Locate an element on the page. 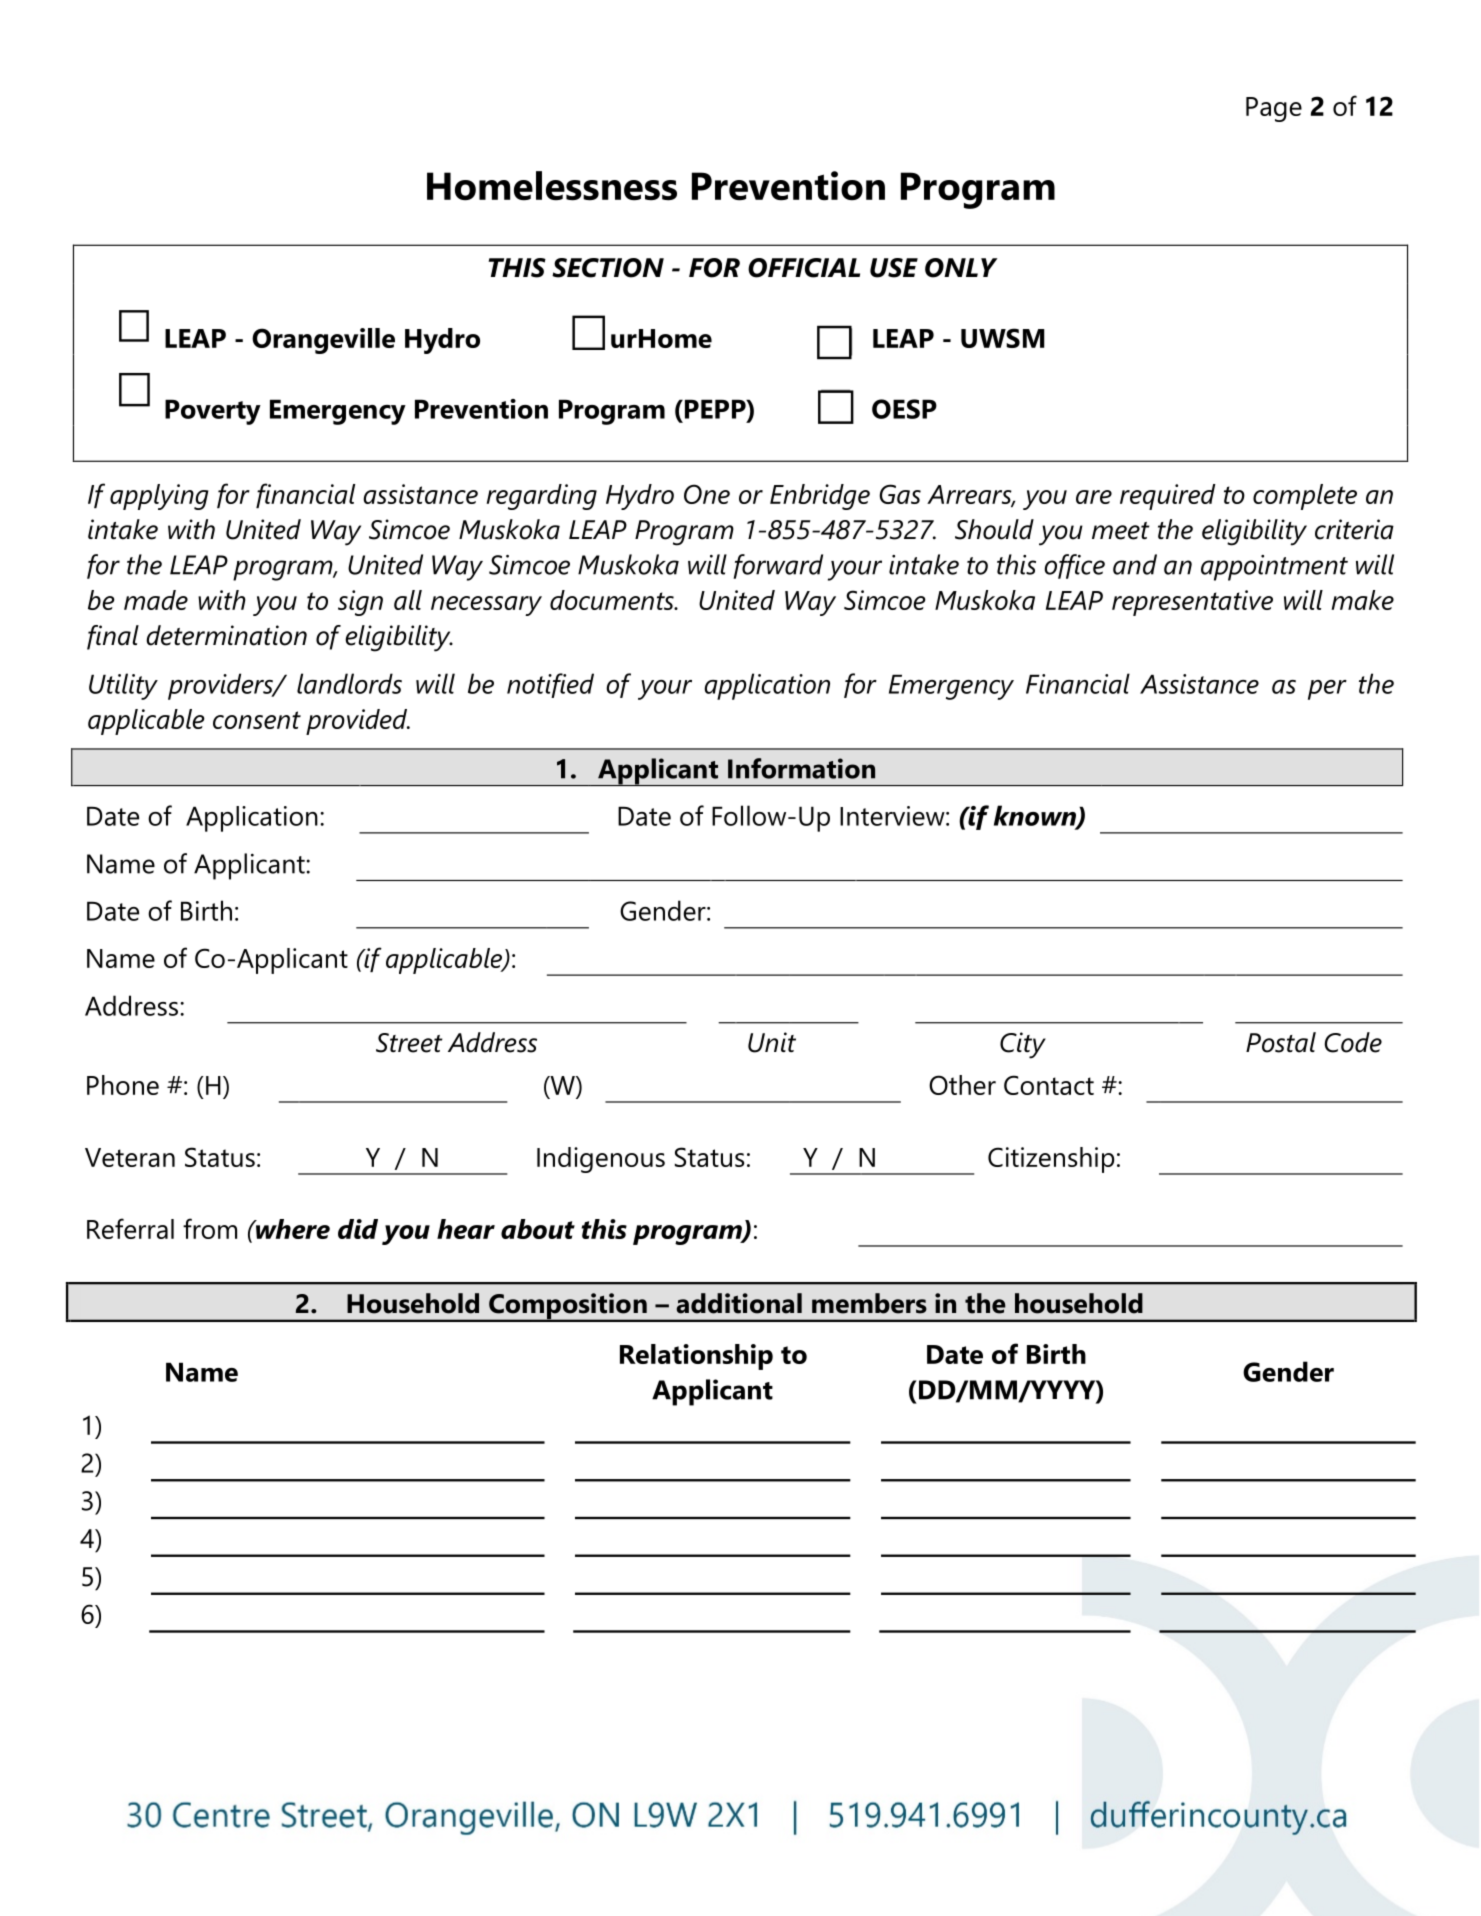  Homelessness is located at coordinates (552, 186).
